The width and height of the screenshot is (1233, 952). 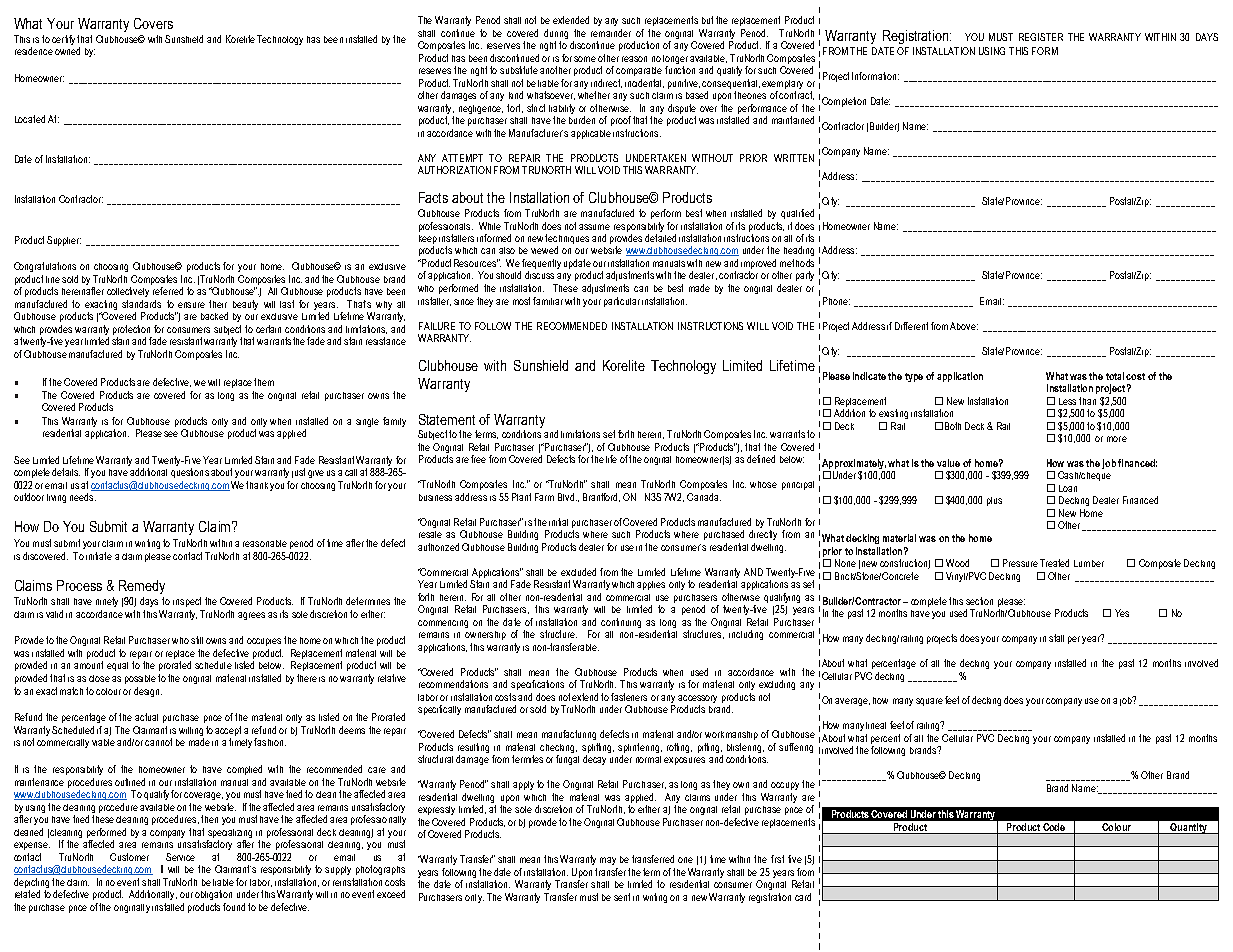 I want to click on REGISTER, so click(x=1041, y=37).
